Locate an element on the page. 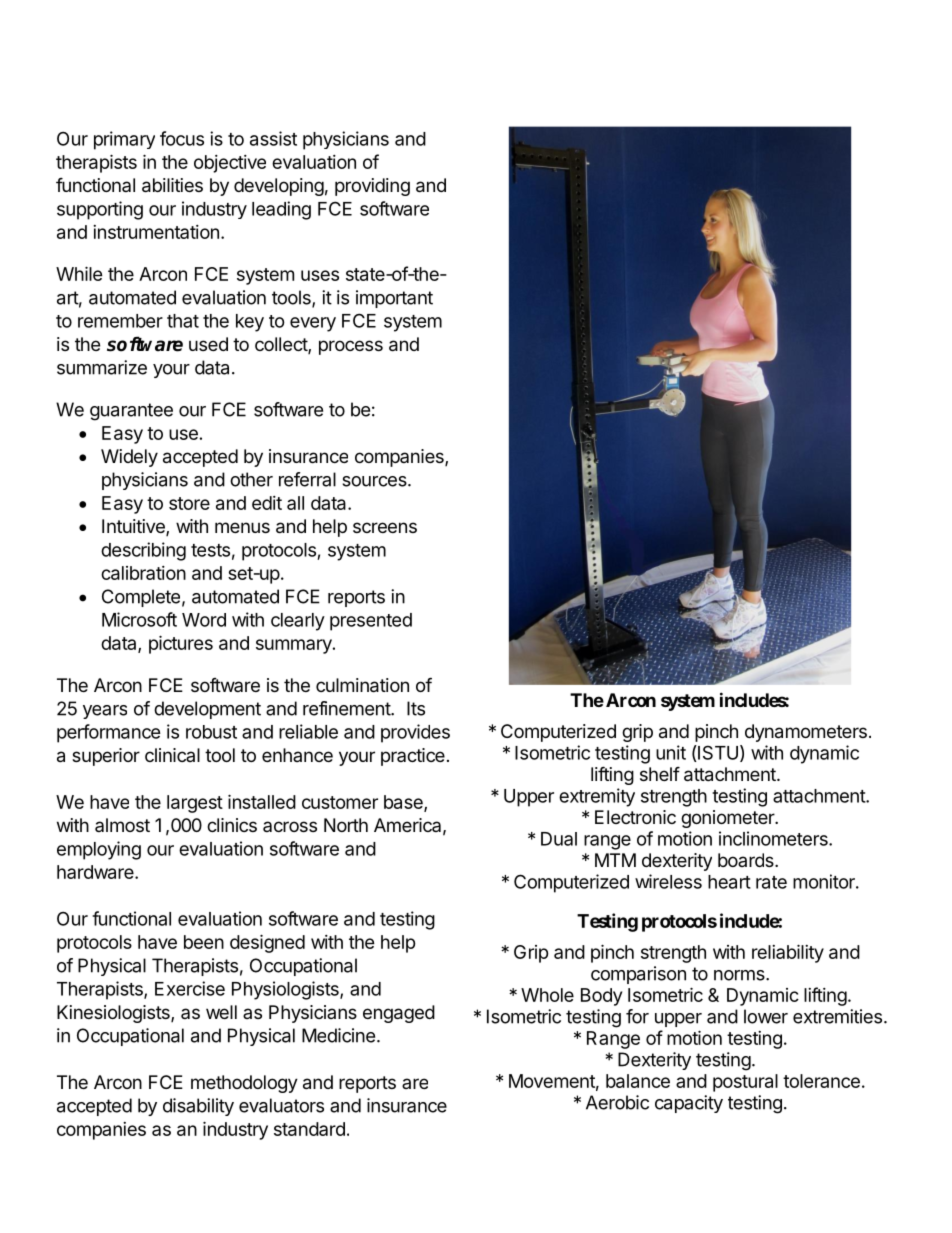 Image resolution: width=952 pixels, height=1233 pixels. disability is located at coordinates (198, 1107).
